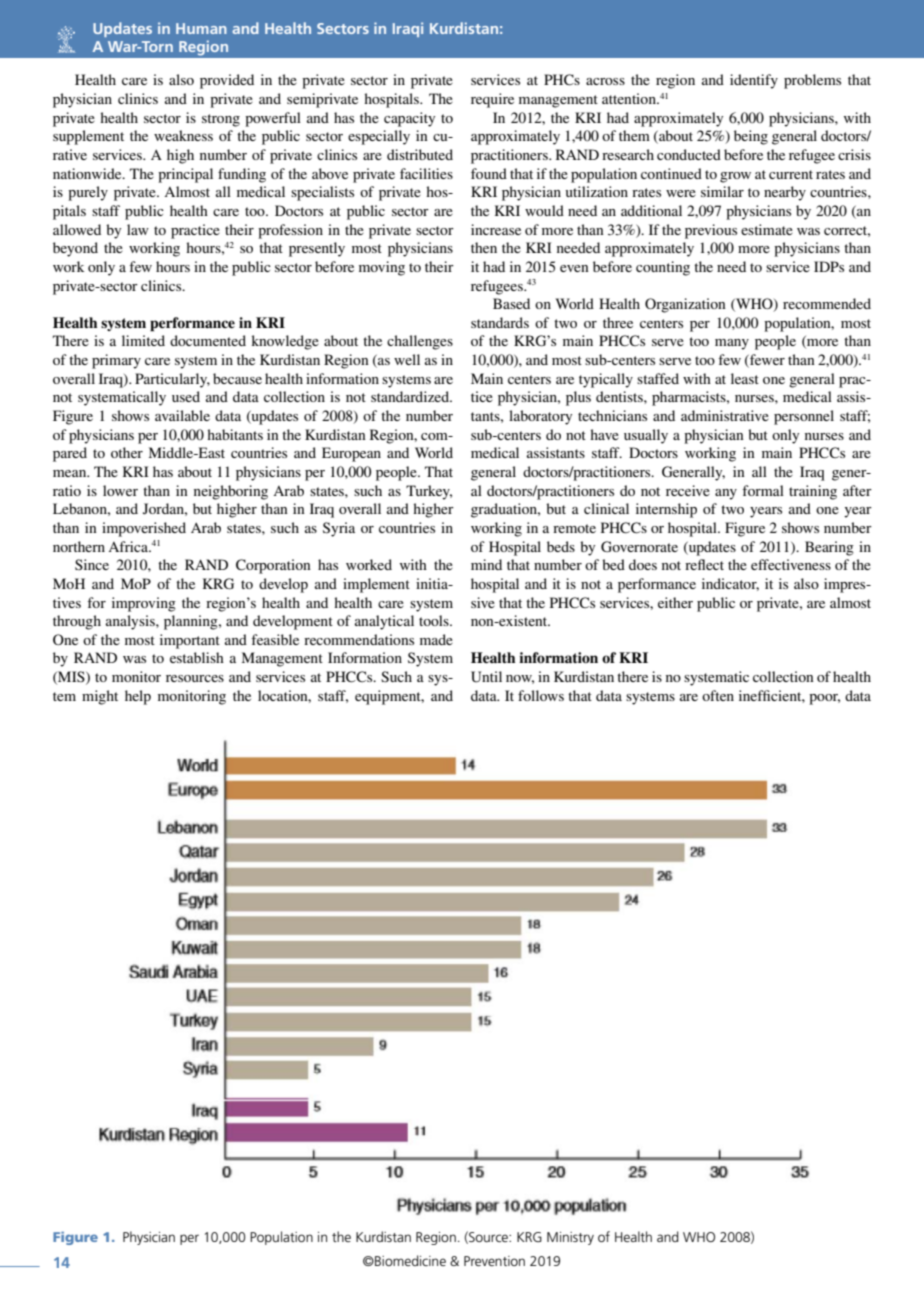 This screenshot has height=1308, width=924. I want to click on Human, so click(201, 28).
